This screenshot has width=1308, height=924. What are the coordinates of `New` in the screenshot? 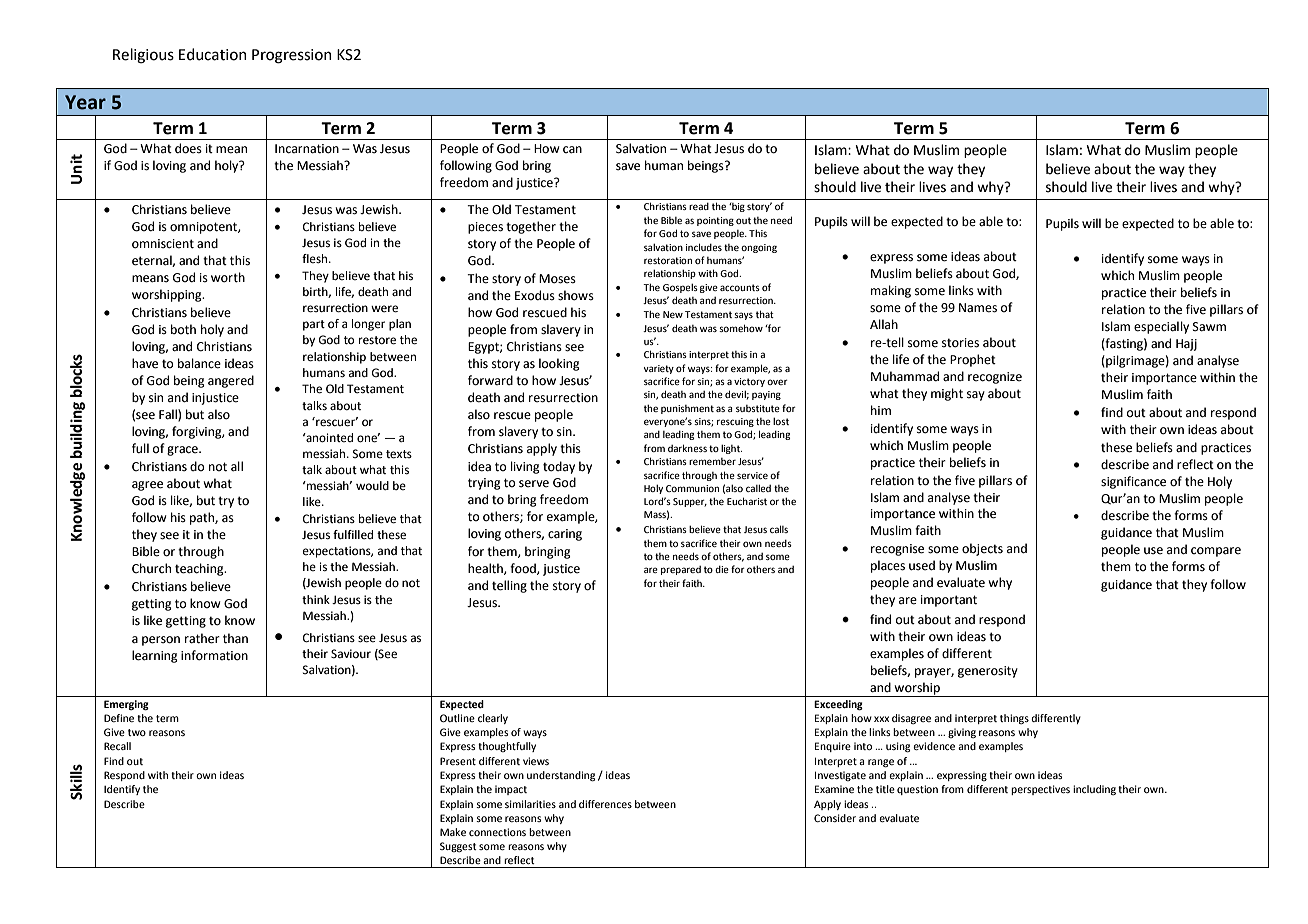 It's located at (673, 314).
